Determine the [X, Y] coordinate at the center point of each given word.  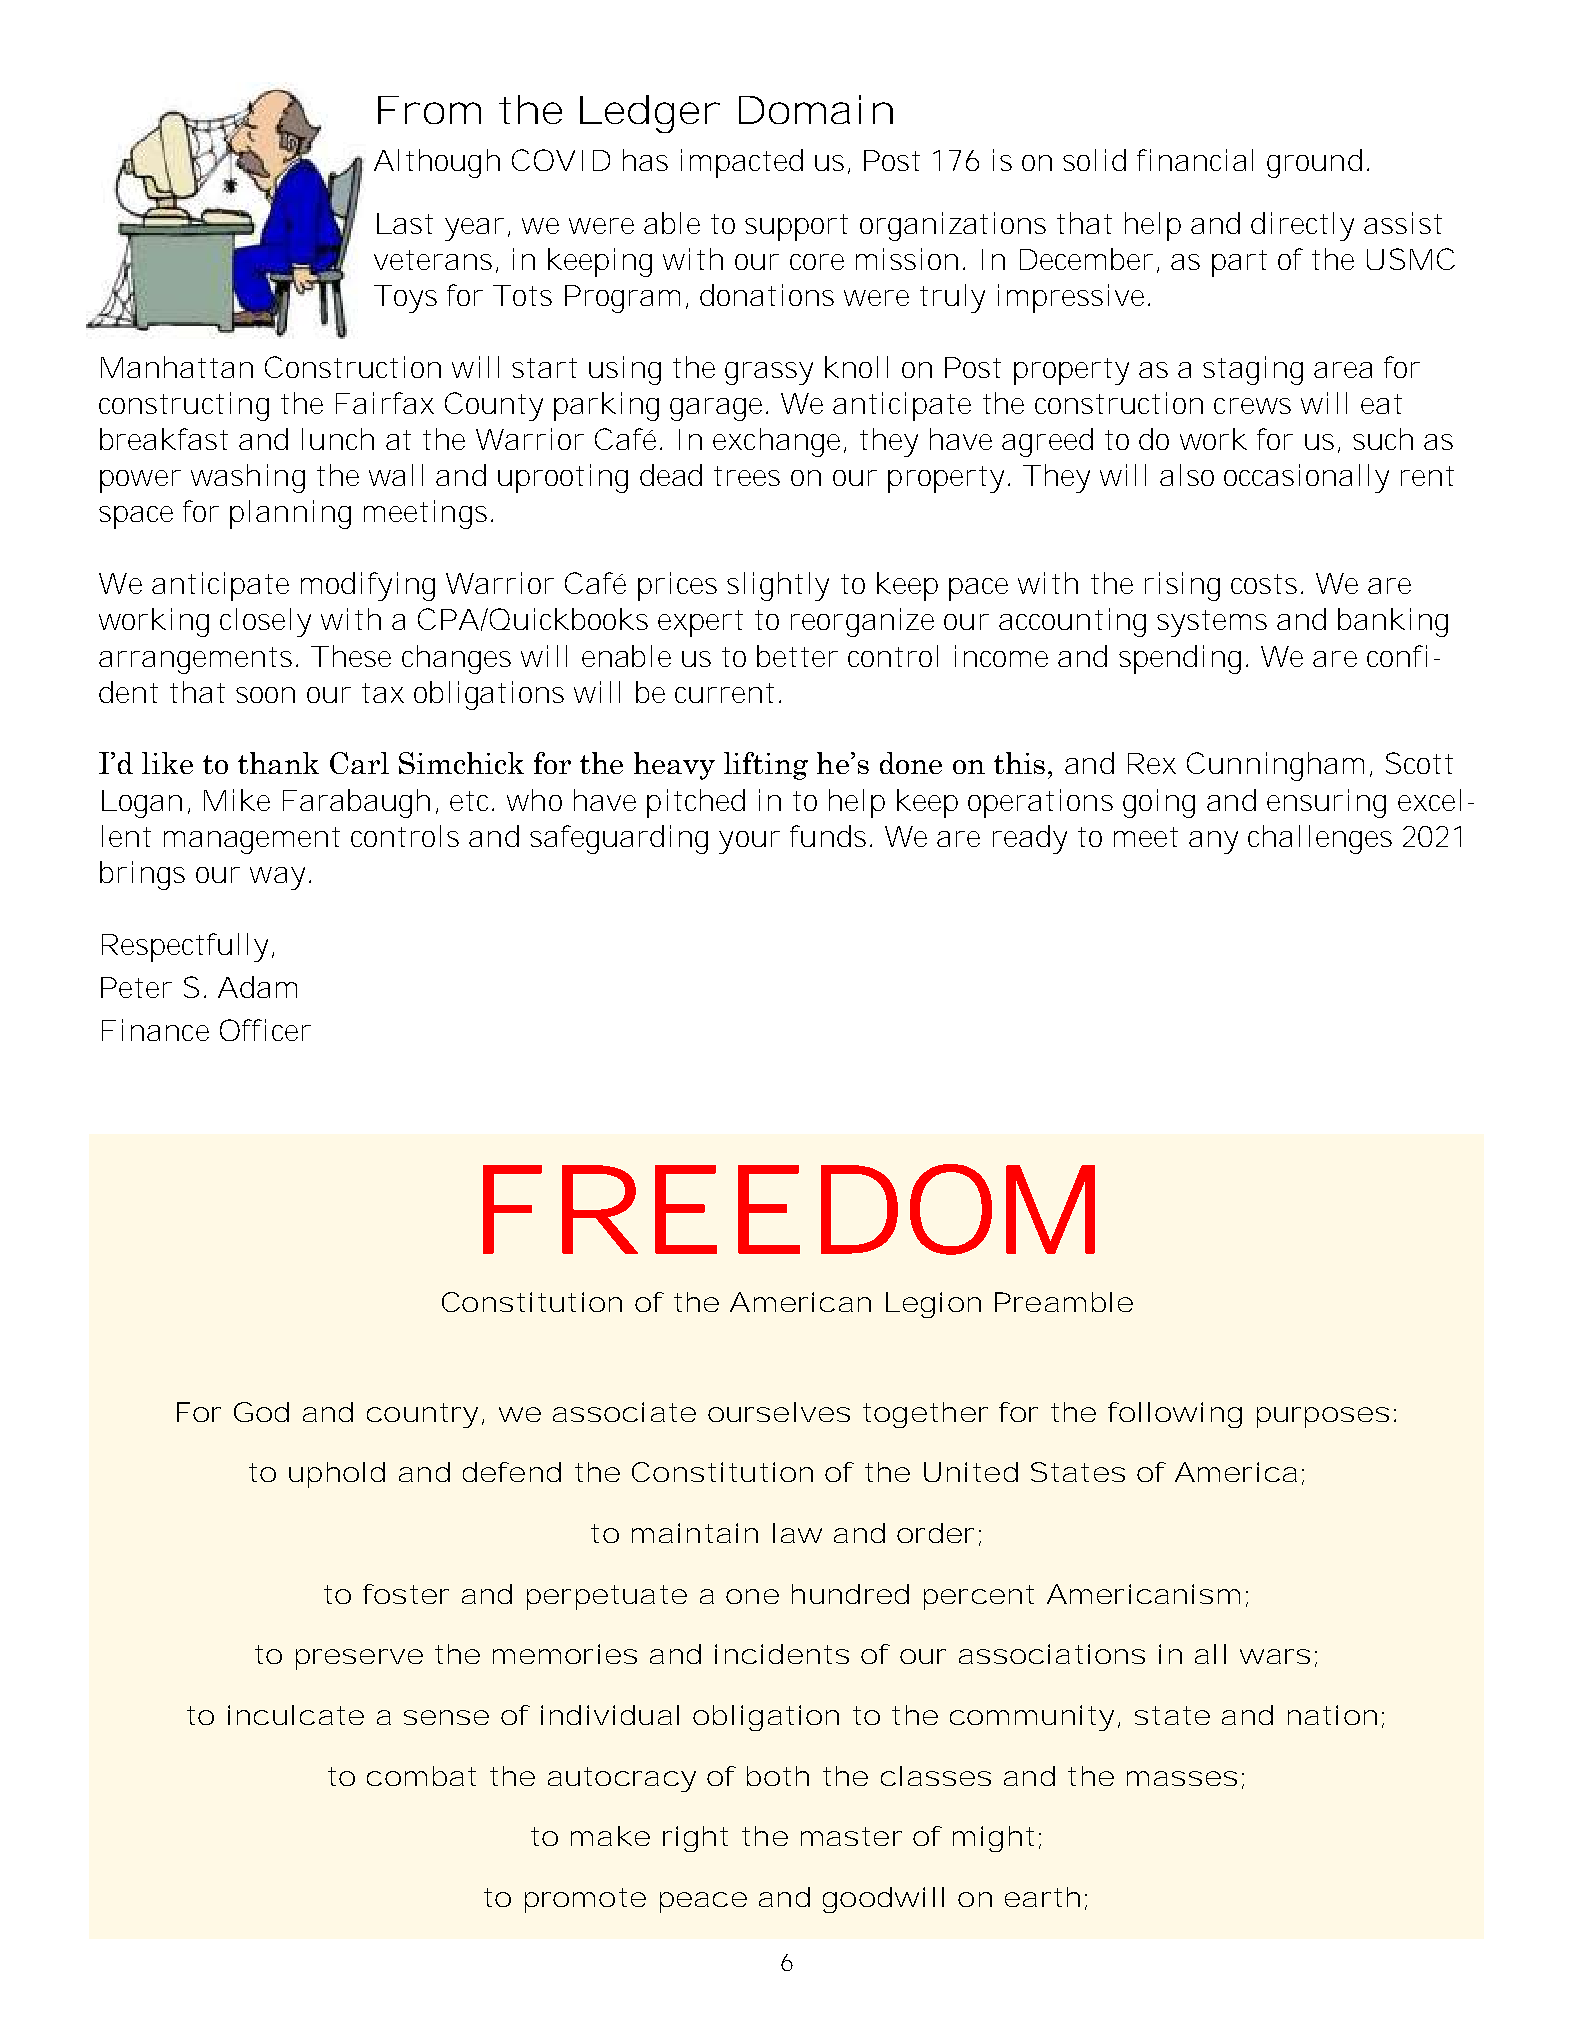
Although [437, 163]
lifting [766, 766]
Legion [933, 1305]
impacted [742, 163]
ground [1318, 163]
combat [421, 1776]
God [261, 1412]
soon [265, 695]
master [851, 1836]
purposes [1323, 1417]
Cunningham [1279, 766]
